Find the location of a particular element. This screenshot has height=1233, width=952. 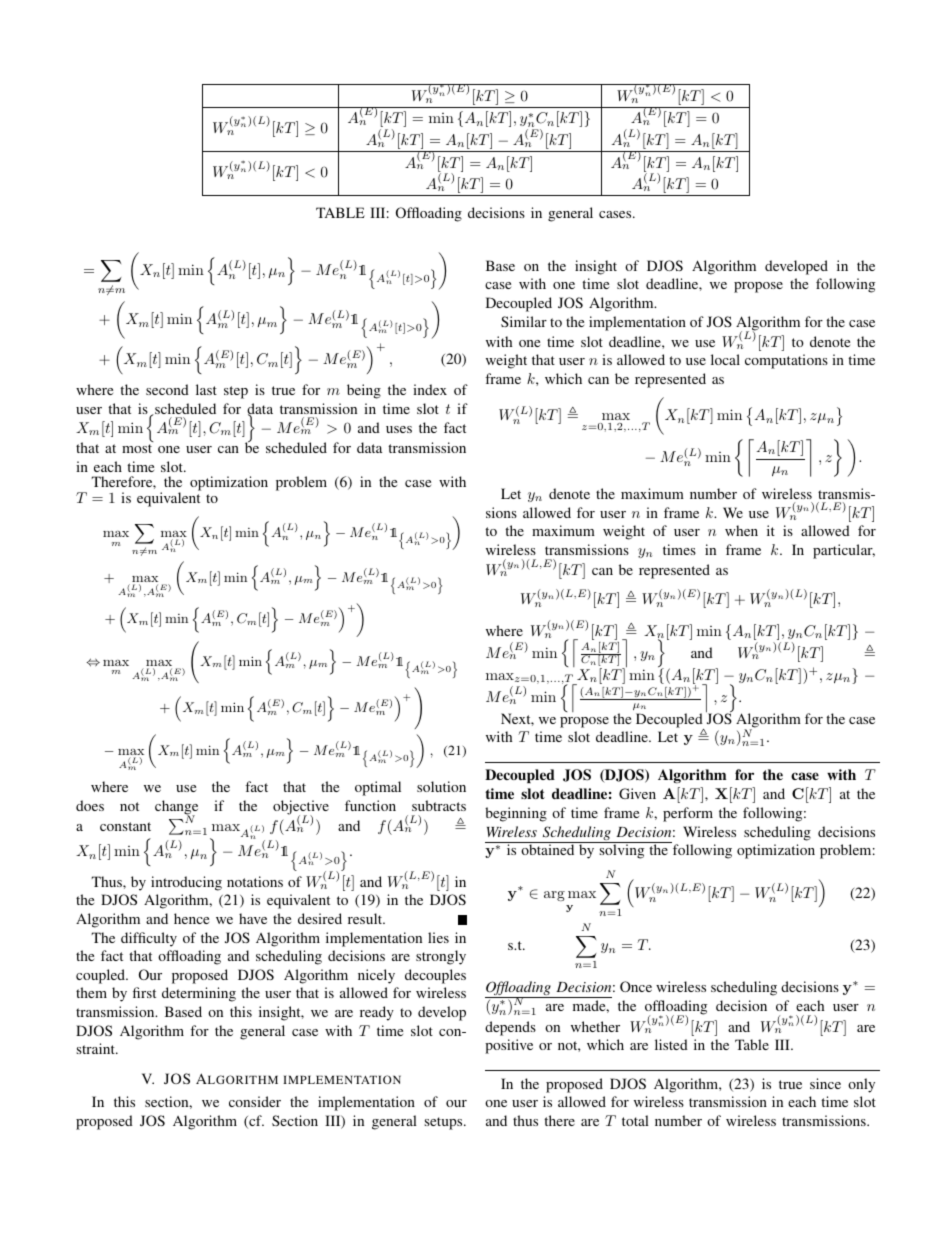

change is located at coordinates (176, 808).
